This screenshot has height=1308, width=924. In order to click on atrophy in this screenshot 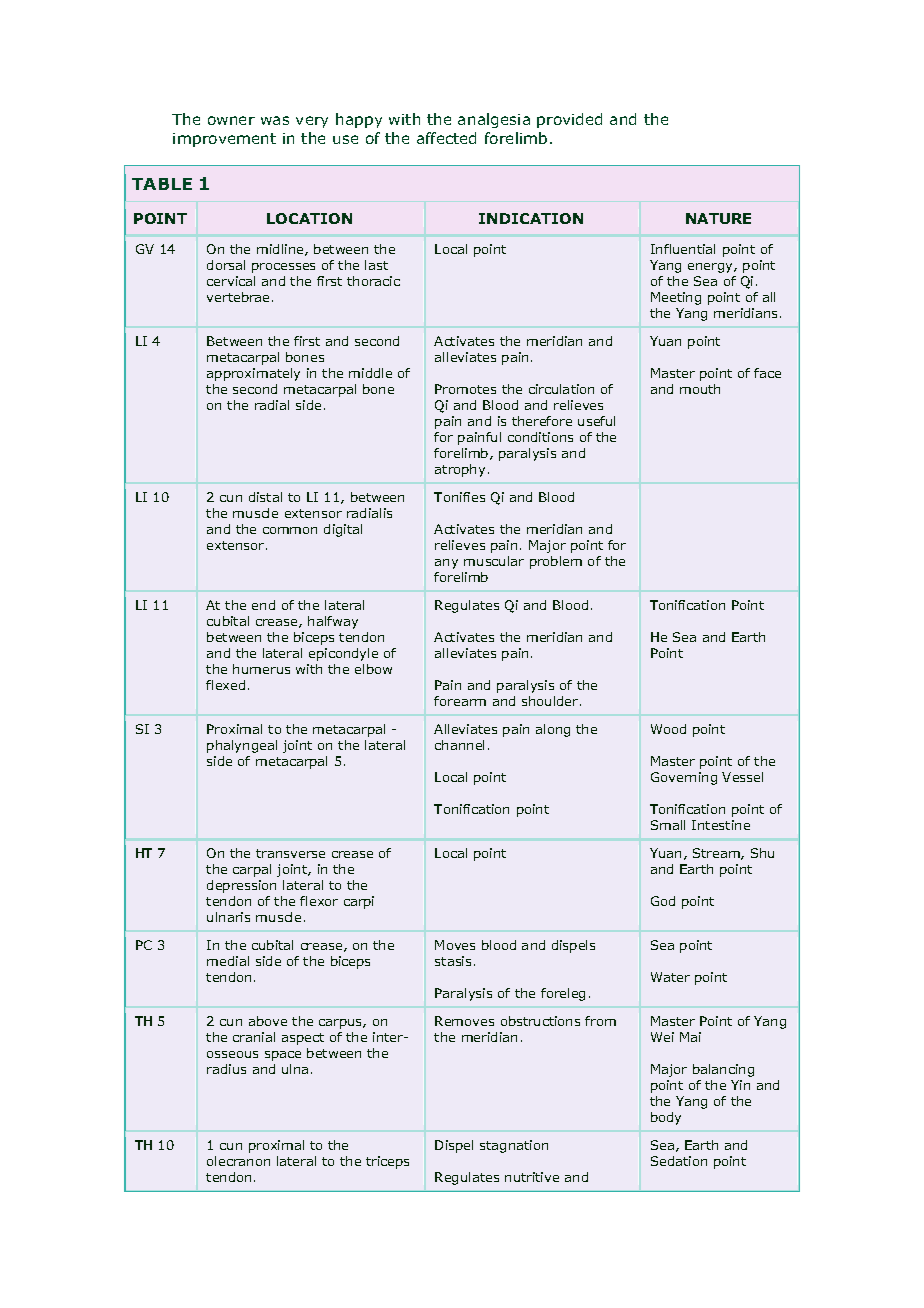, I will do `click(460, 470)`.
